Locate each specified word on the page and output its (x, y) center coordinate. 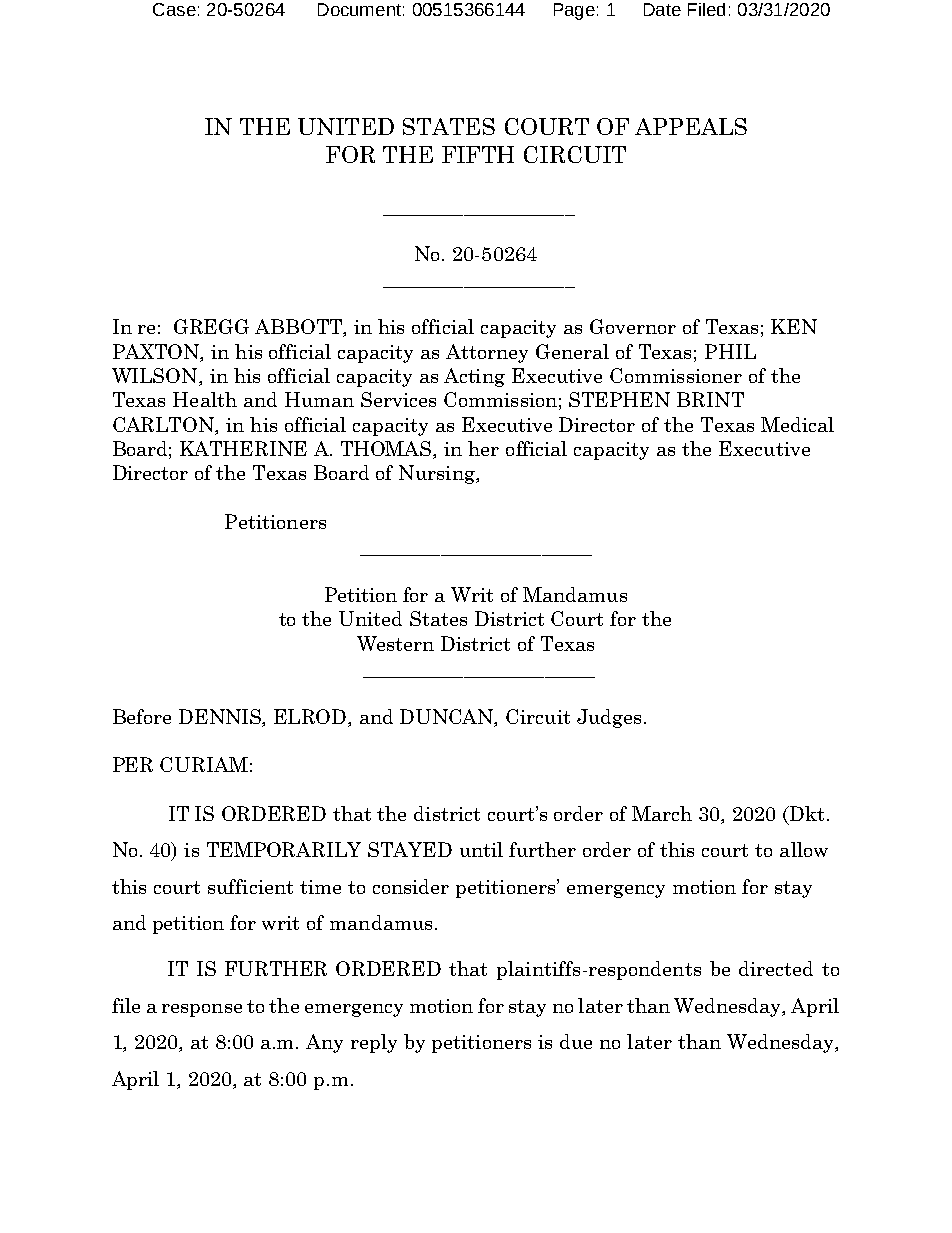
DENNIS (221, 717)
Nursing (438, 474)
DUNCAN (448, 717)
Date (662, 9)
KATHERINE (243, 448)
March (662, 813)
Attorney (487, 353)
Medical (797, 424)
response (202, 1010)
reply (374, 1043)
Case (174, 9)
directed (776, 968)
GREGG (211, 326)
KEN (794, 326)
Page (574, 11)
